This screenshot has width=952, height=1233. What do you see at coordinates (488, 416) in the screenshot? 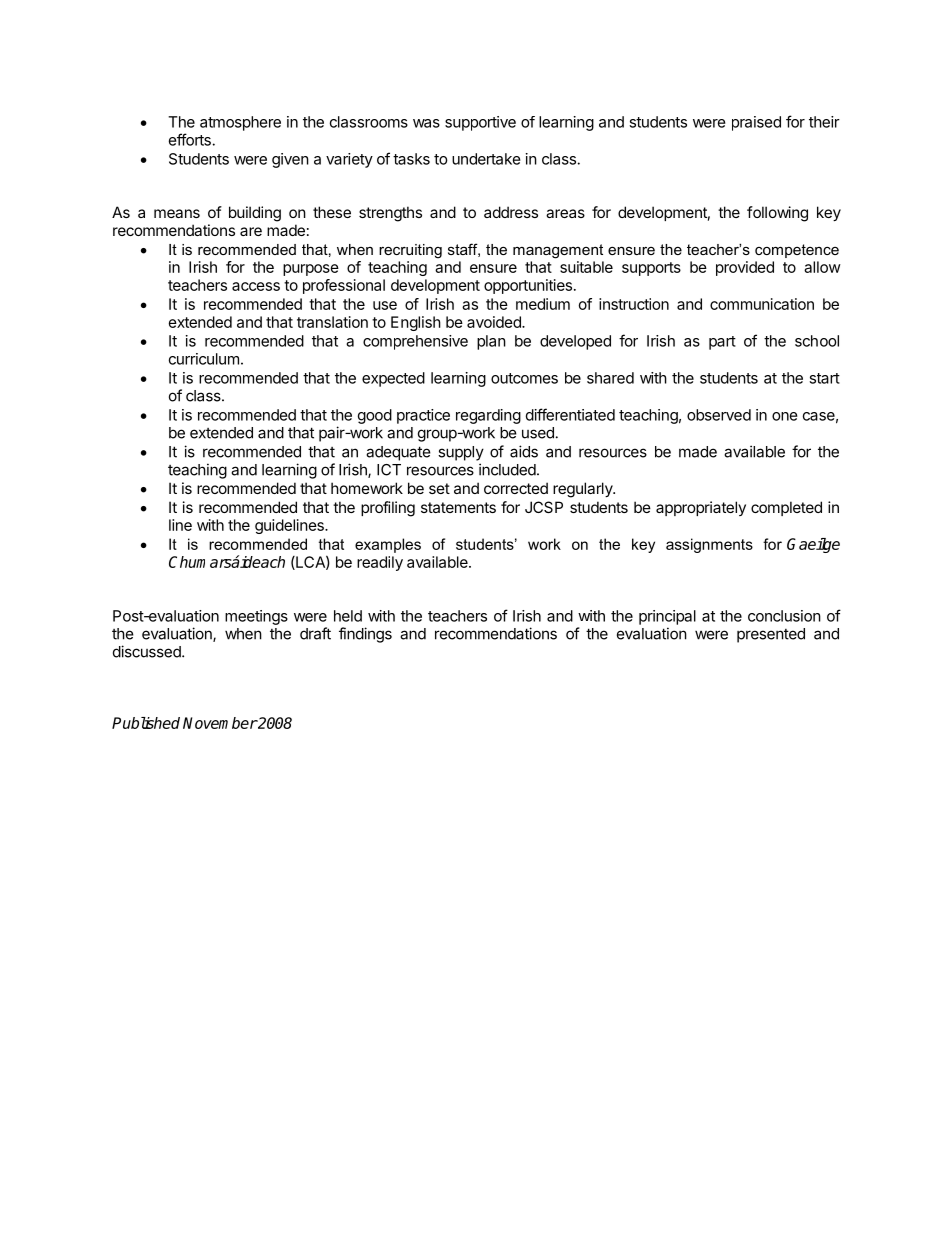
I see `regarding` at bounding box center [488, 416].
